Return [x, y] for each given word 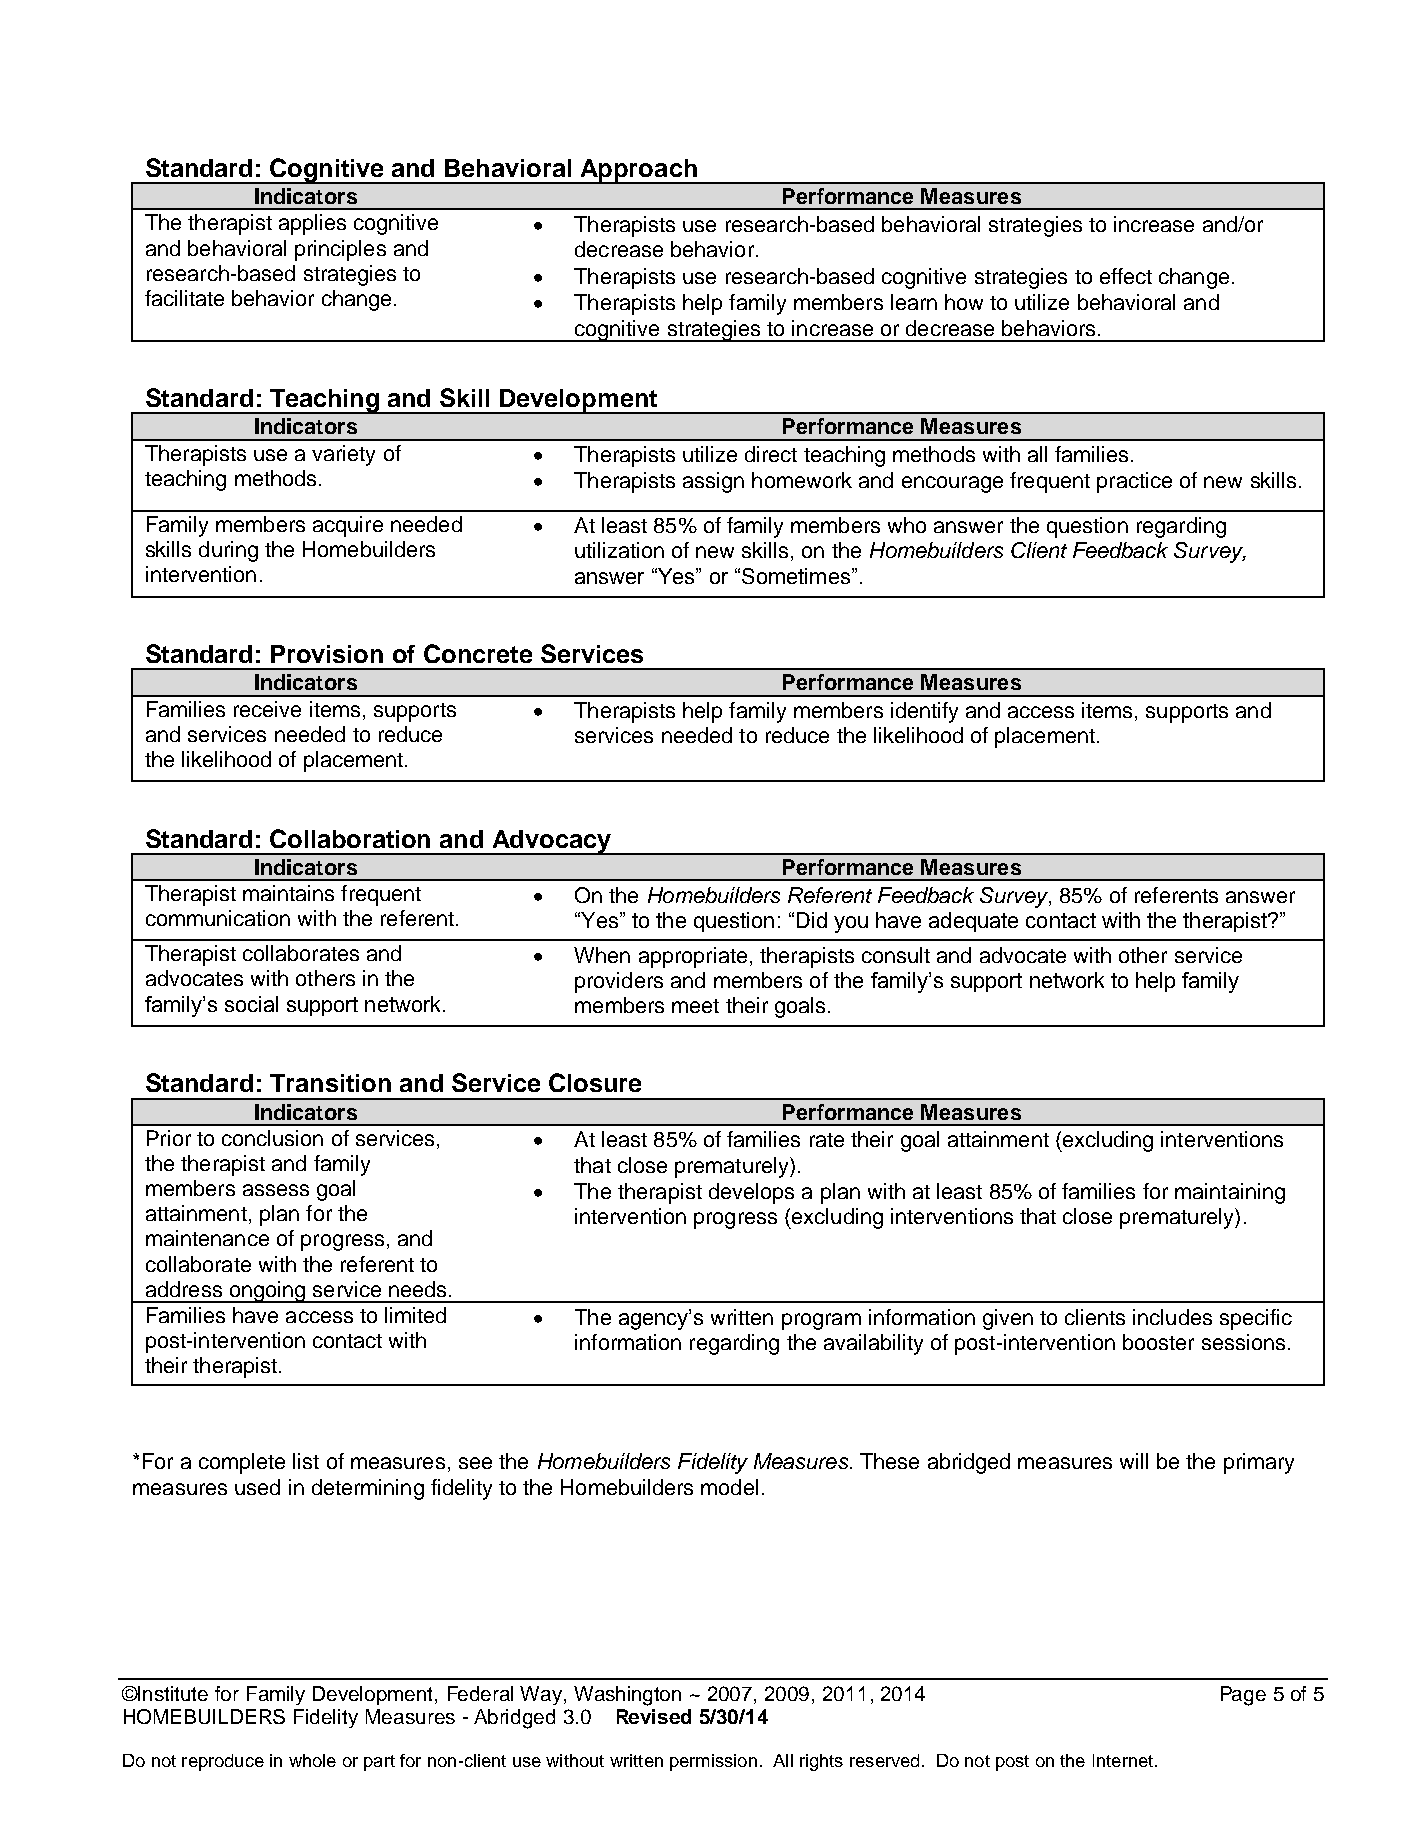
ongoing [267, 1292]
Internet [1123, 1760]
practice [1134, 482]
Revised [654, 1716]
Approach [639, 171]
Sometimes [796, 576]
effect [1126, 276]
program [821, 1321]
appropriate [693, 957]
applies [312, 224]
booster [1158, 1342]
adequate [973, 922]
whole [312, 1760]
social [251, 1004]
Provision [327, 654]
